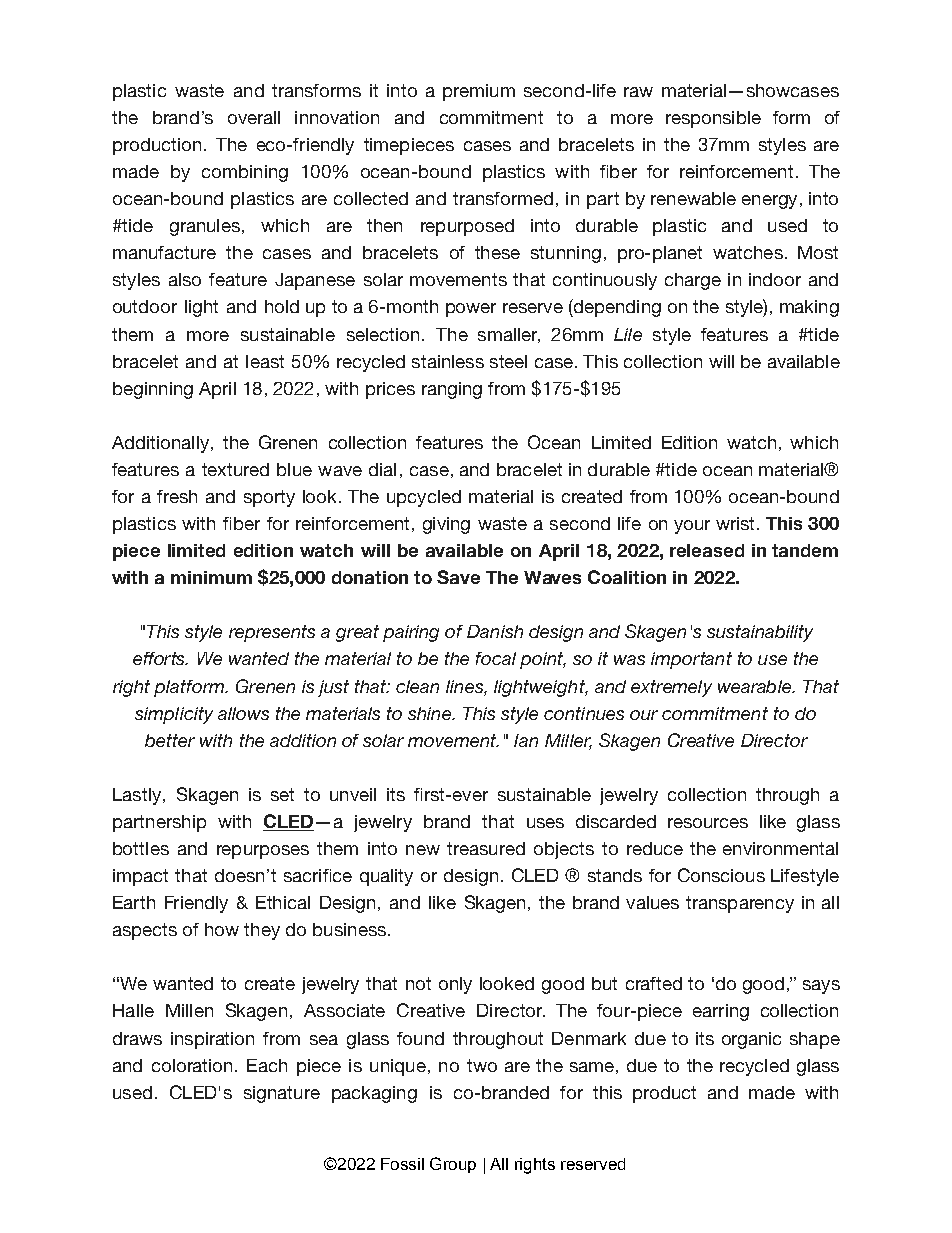 This document has height=1233, width=952. I want to click on signature, so click(282, 1094).
